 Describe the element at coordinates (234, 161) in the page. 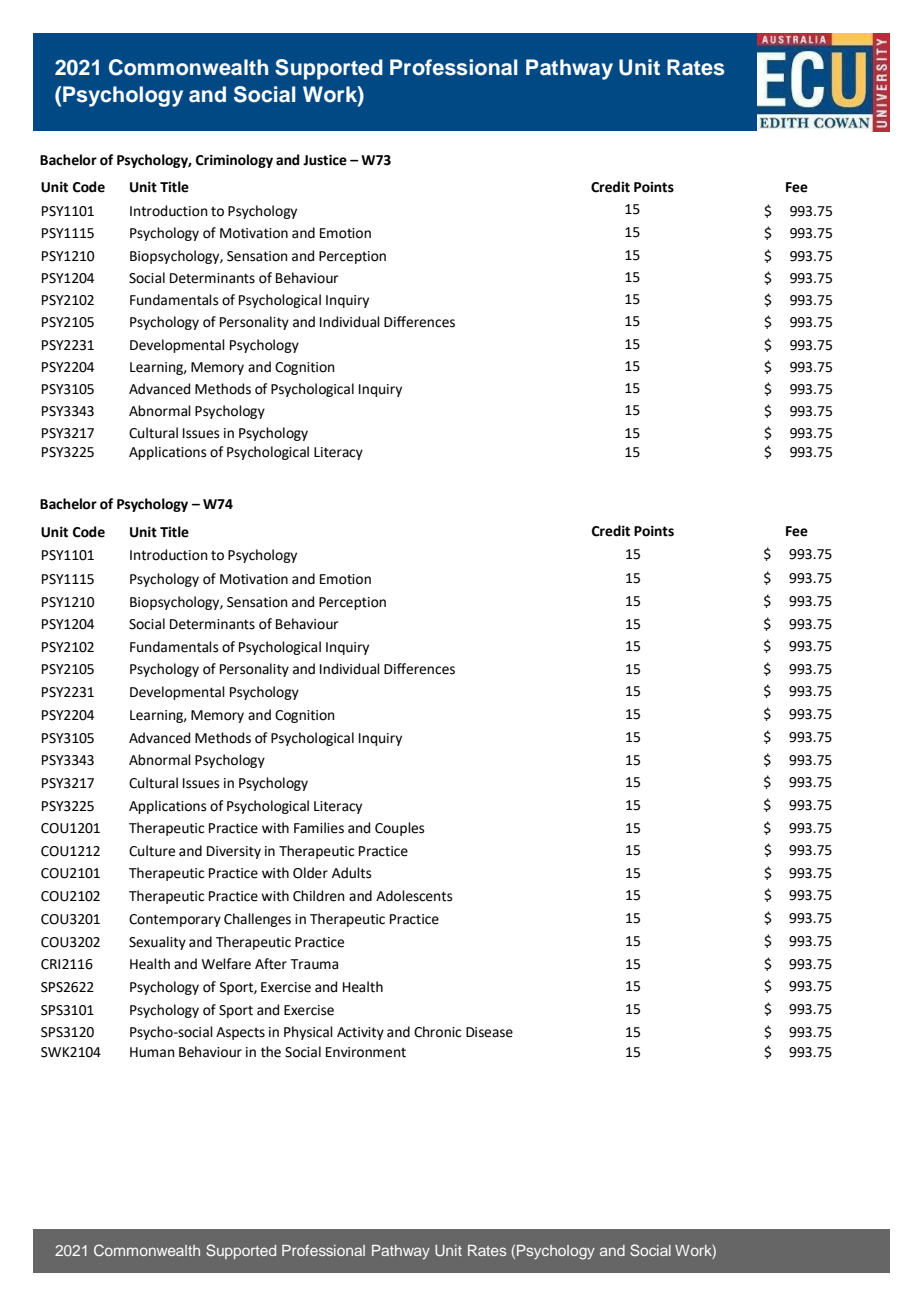

I see `Criminology` at that location.
